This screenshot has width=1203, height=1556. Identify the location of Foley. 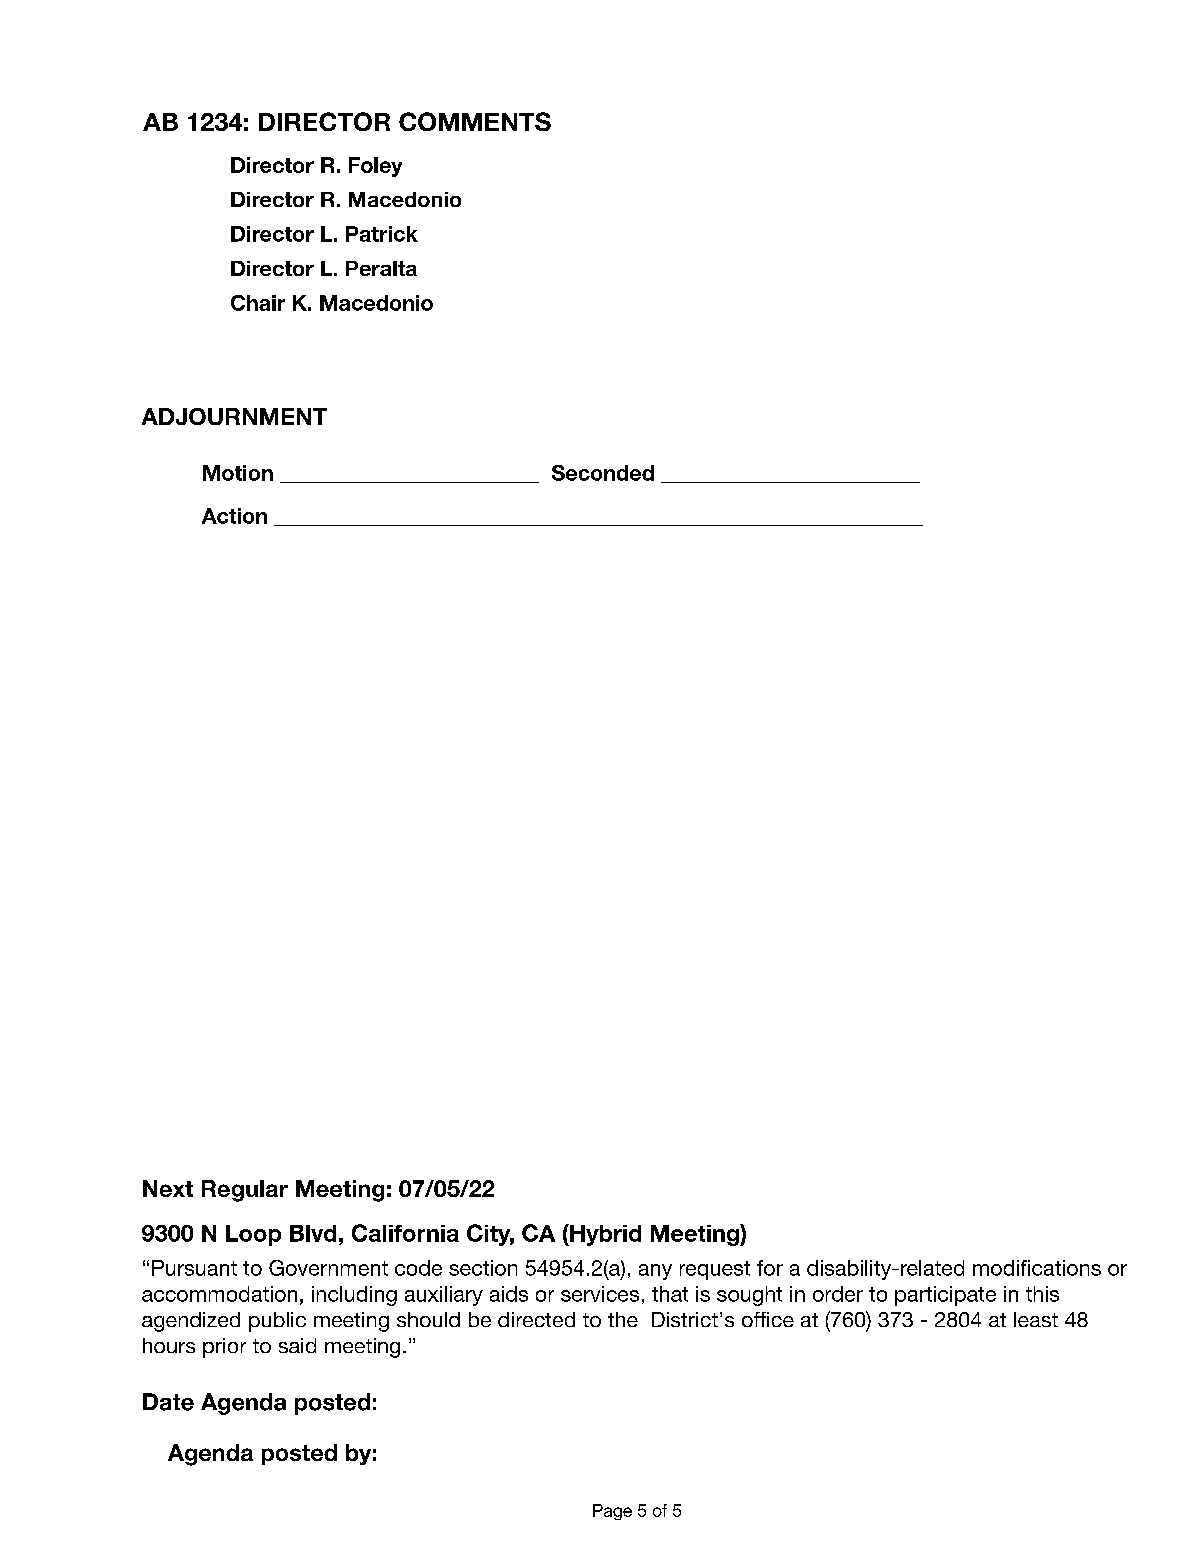
(375, 167).
